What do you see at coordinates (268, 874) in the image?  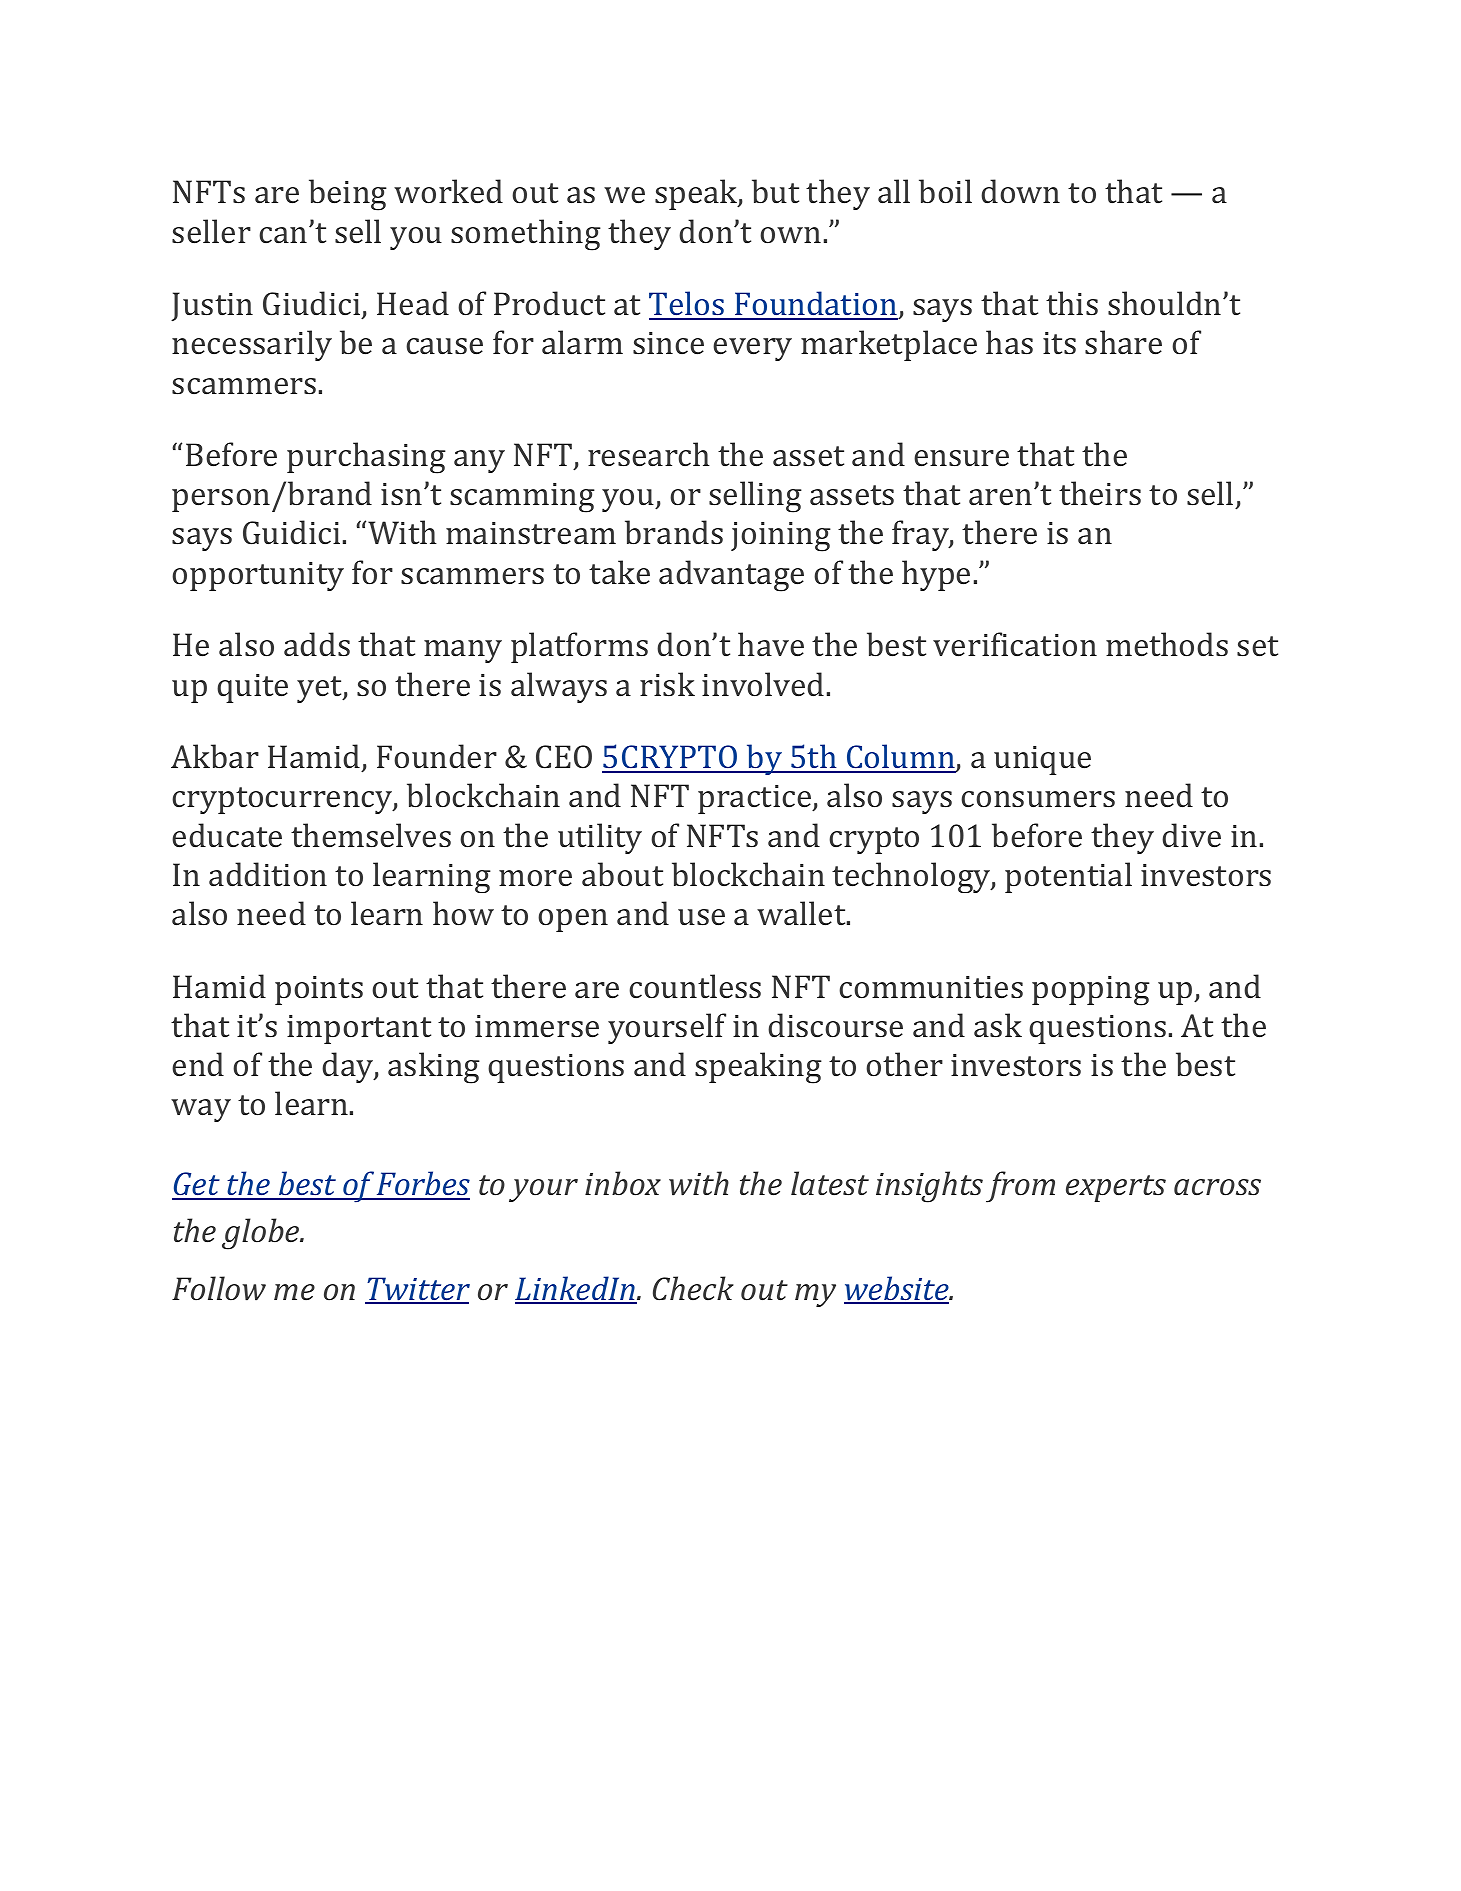 I see `addition` at bounding box center [268, 874].
